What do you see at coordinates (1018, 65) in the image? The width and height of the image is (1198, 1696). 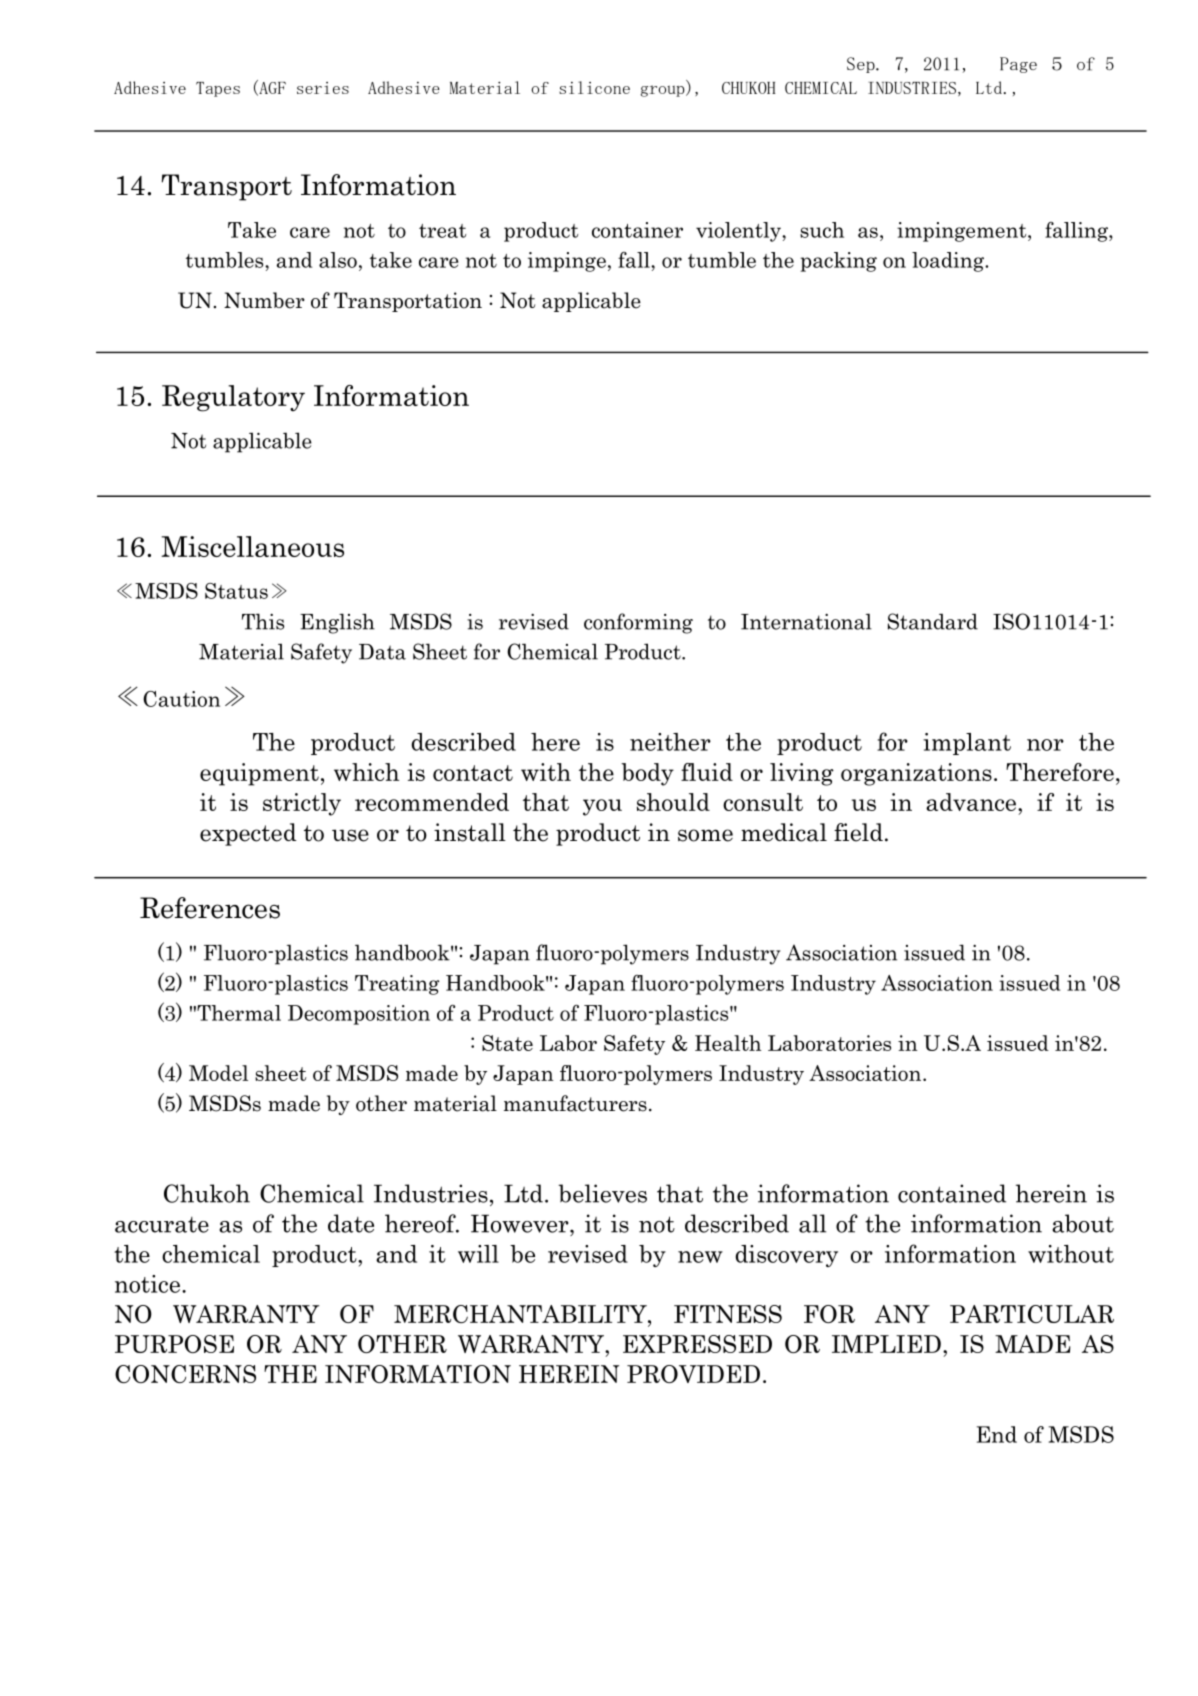 I see `Page` at bounding box center [1018, 65].
